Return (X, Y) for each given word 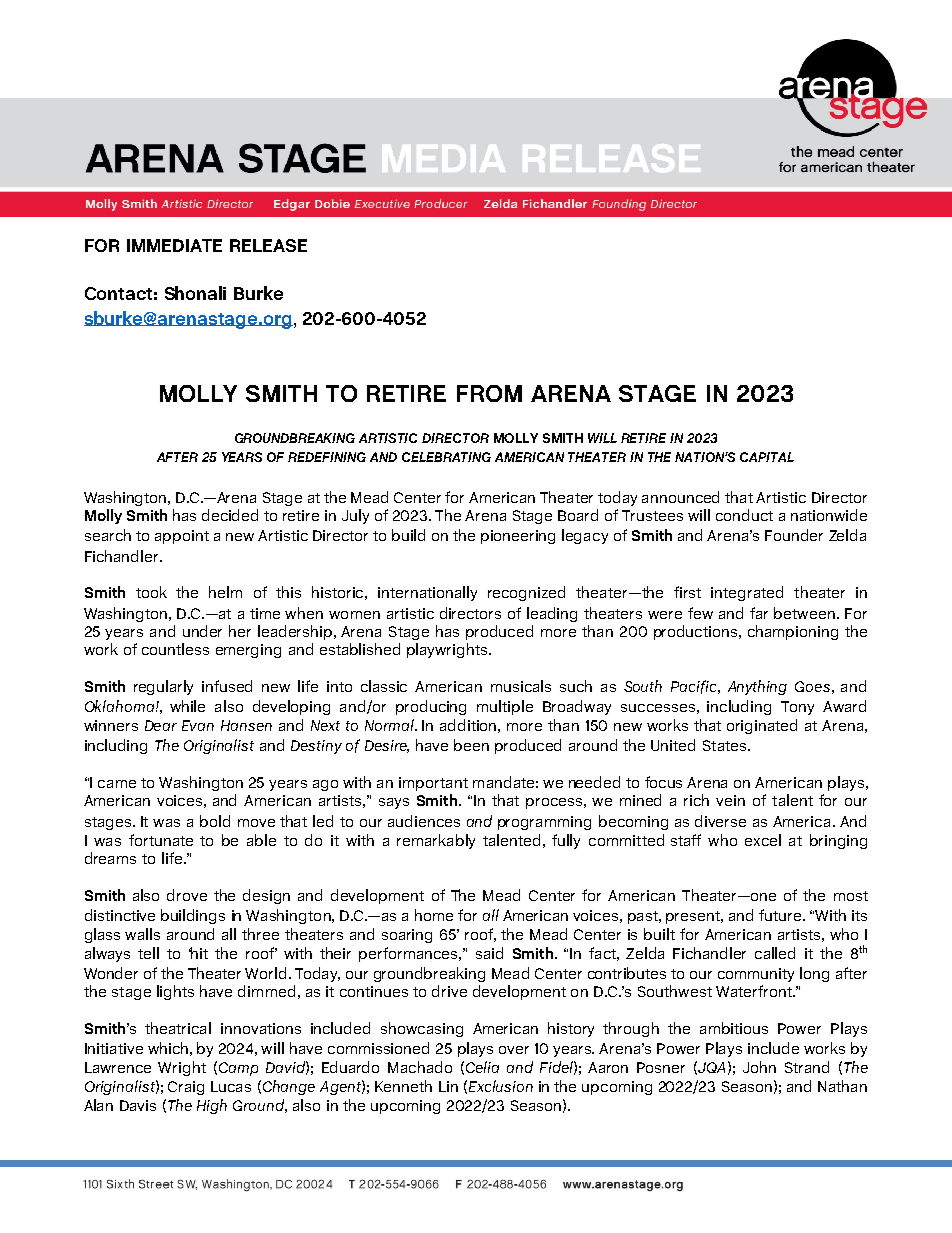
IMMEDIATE (174, 245)
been (471, 745)
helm (225, 592)
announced (680, 497)
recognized (526, 593)
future (781, 915)
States (726, 745)
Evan (198, 725)
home (434, 915)
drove (187, 895)
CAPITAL (767, 457)
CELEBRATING (446, 457)
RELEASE (268, 245)
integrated (747, 593)
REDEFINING (327, 457)
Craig (186, 1088)
